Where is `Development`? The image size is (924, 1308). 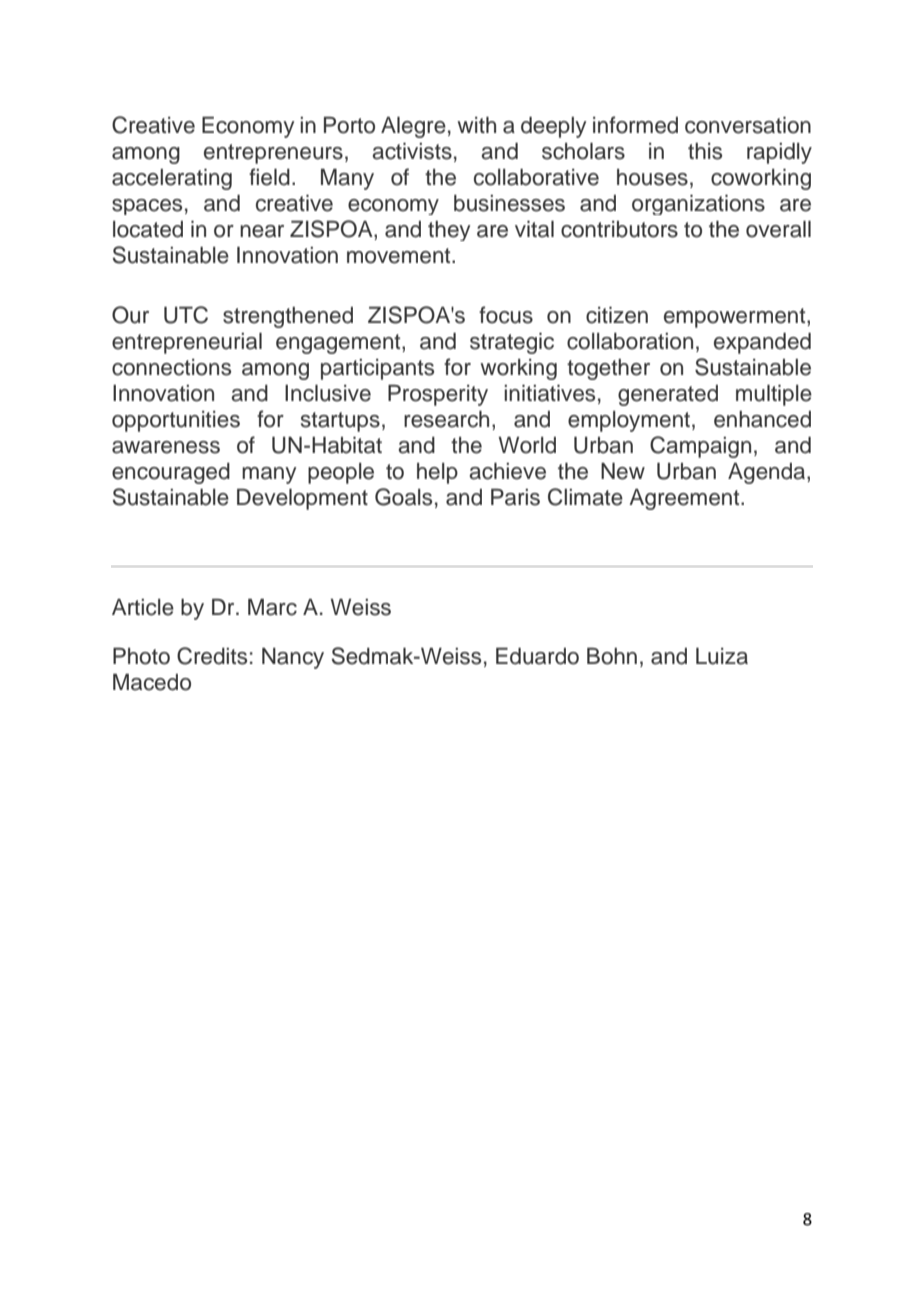
Development is located at coordinates (302, 499).
